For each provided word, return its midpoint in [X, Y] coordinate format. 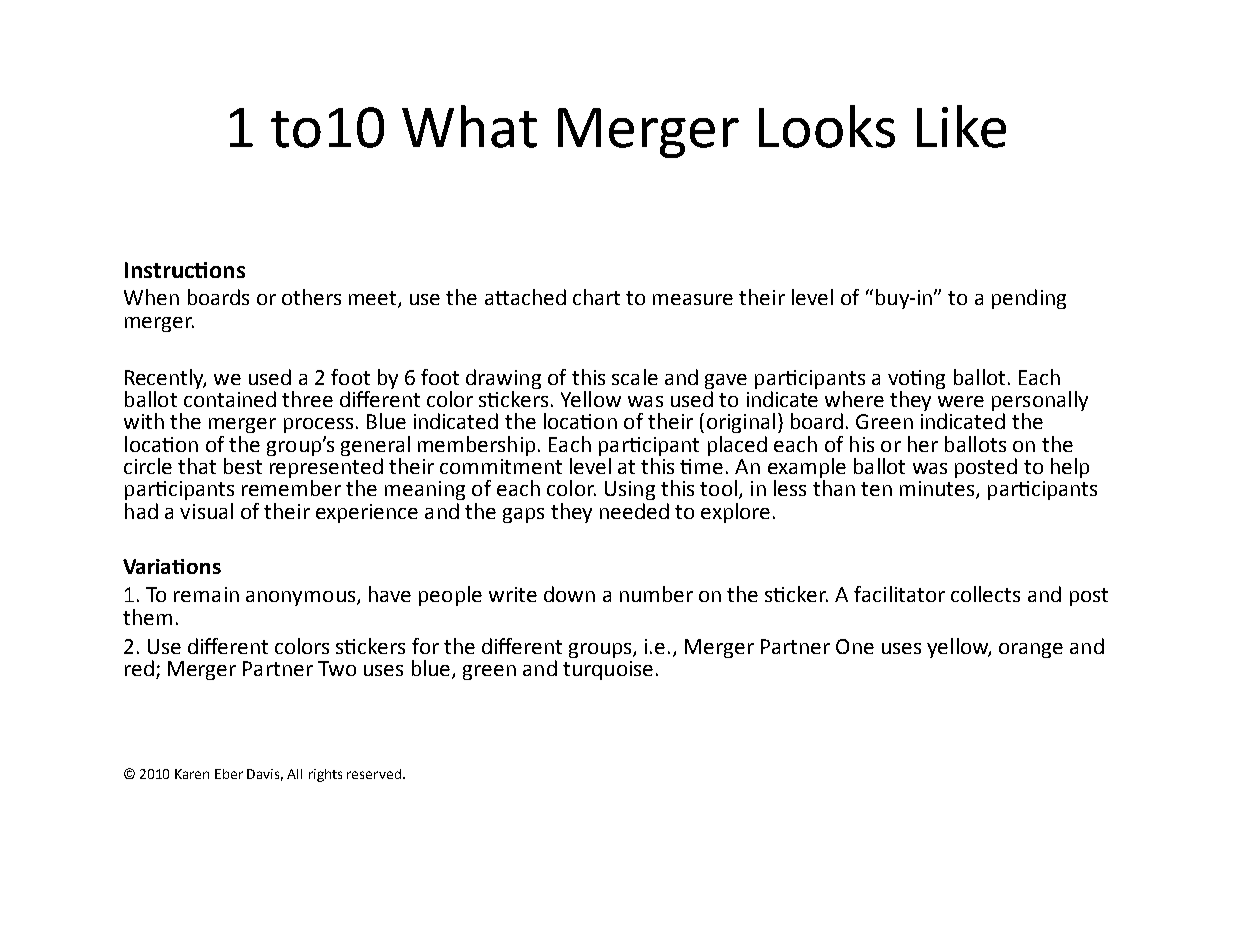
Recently [165, 379]
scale [635, 377]
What [469, 126]
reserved [375, 774]
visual [206, 511]
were [961, 401]
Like [961, 126]
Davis [265, 775]
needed [634, 511]
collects [985, 594]
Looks [827, 126]
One [855, 646]
